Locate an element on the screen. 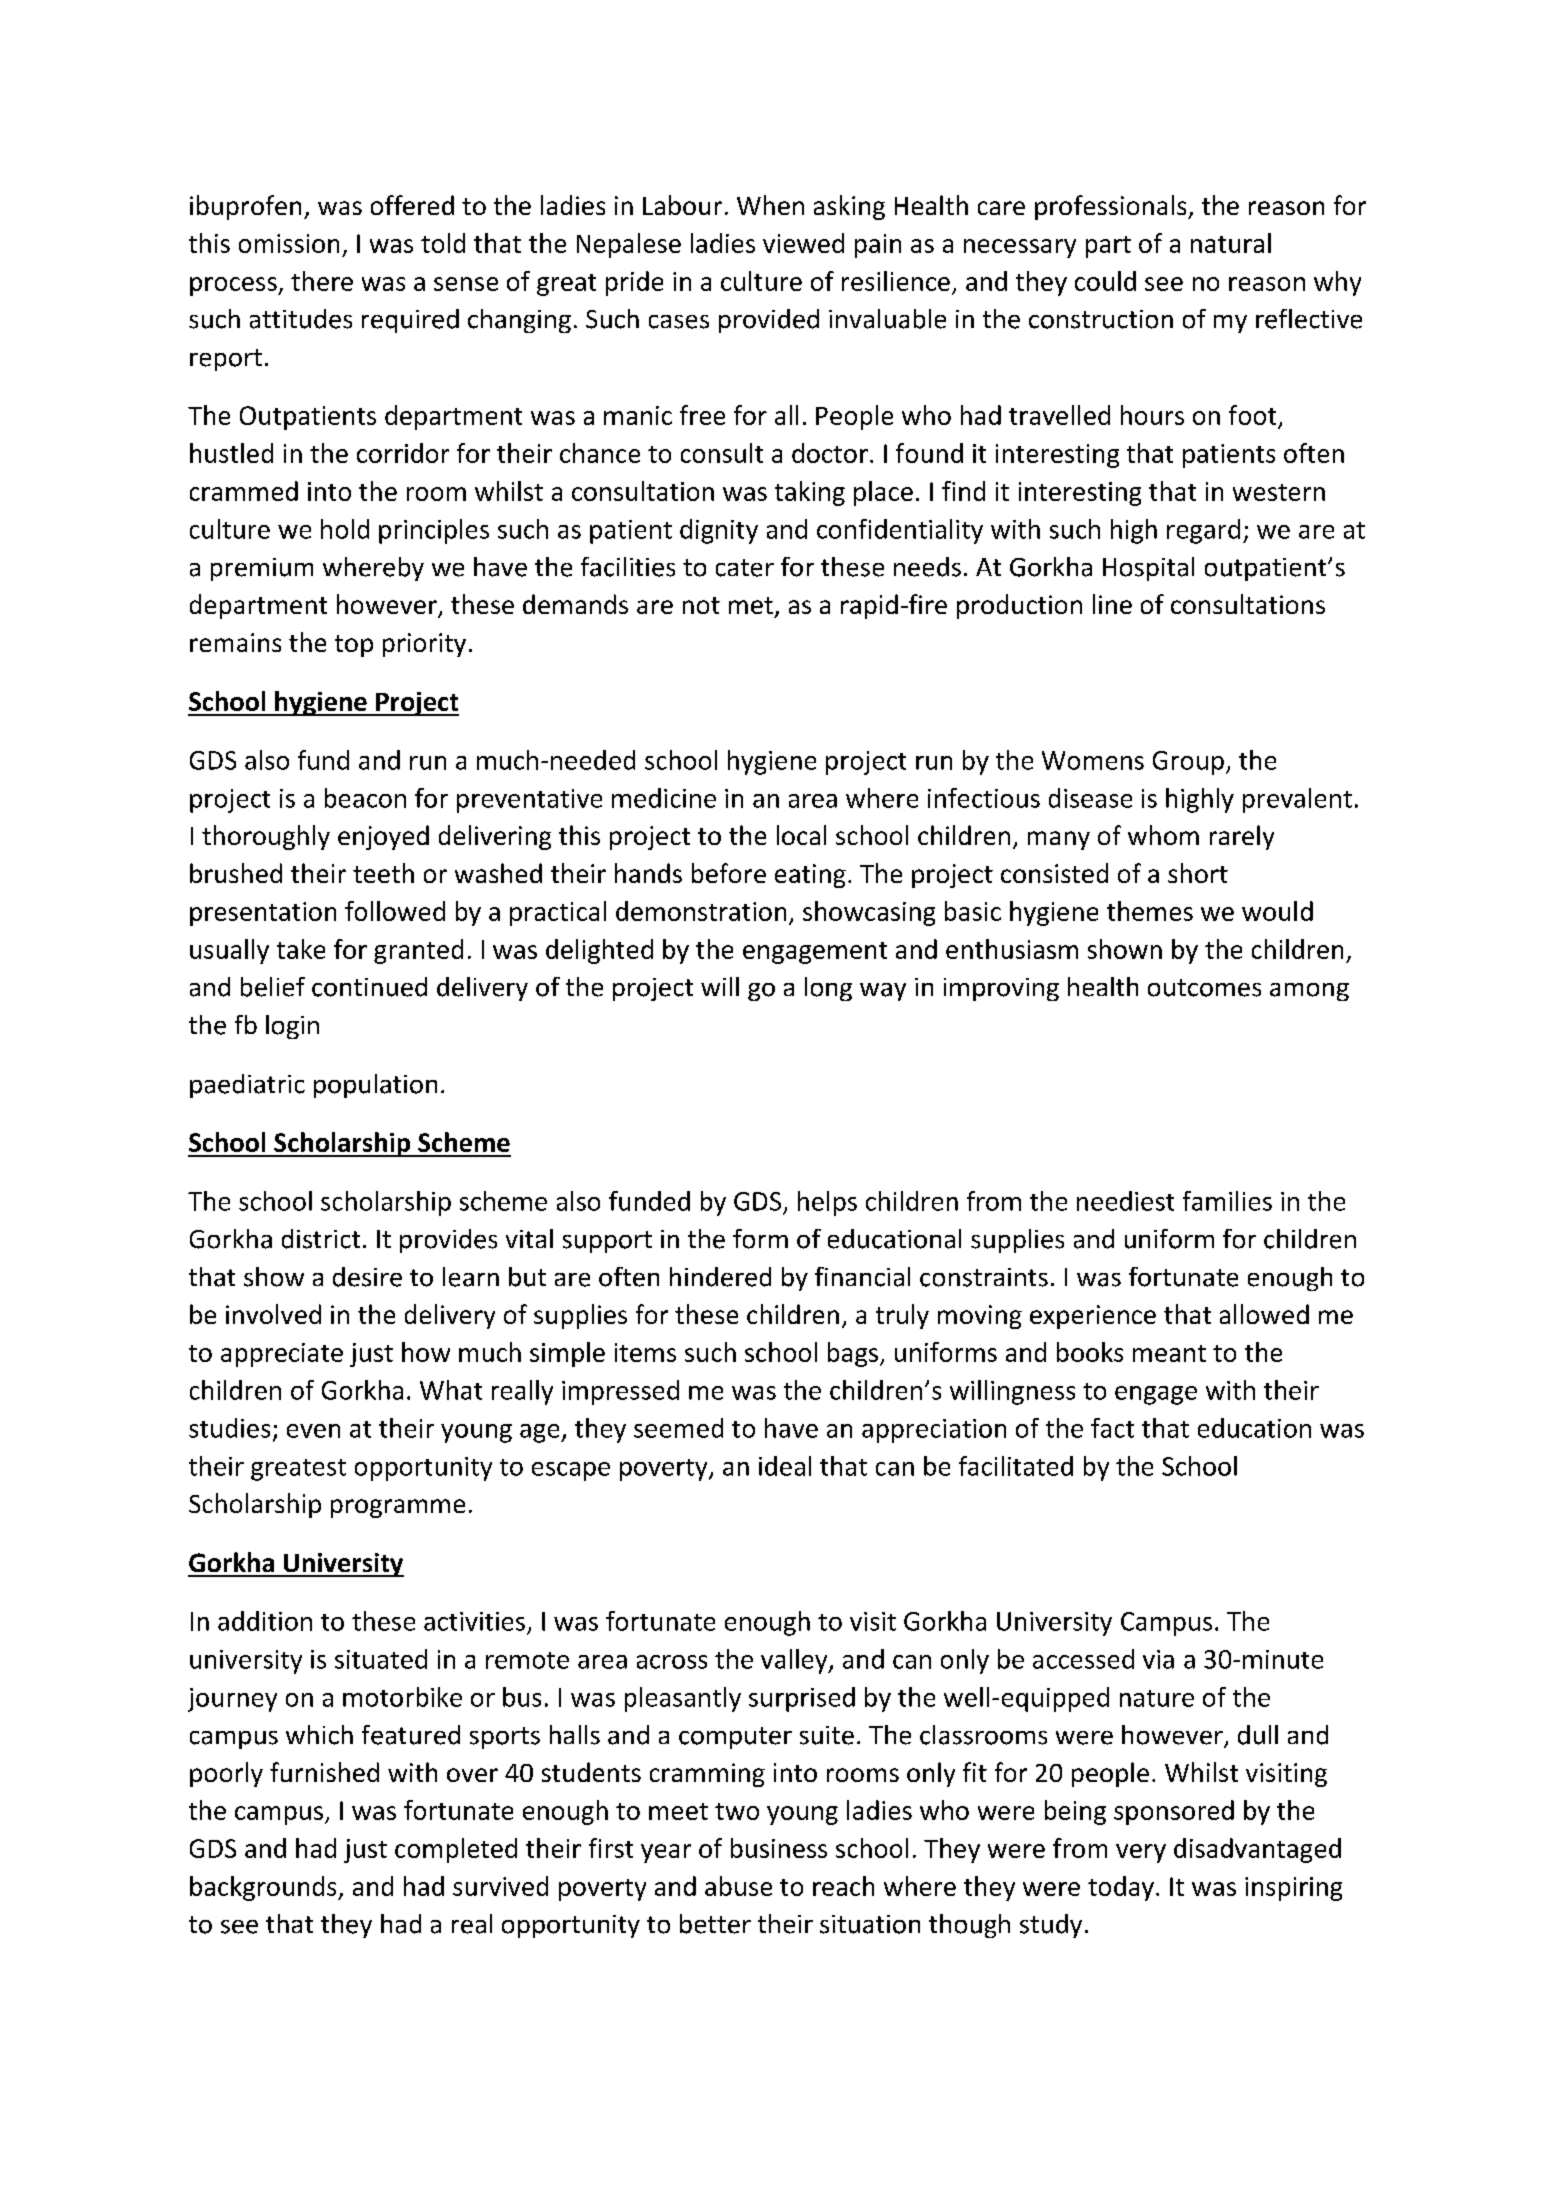 This screenshot has width=1555, height=2198. backgrounds is located at coordinates (264, 1888).
